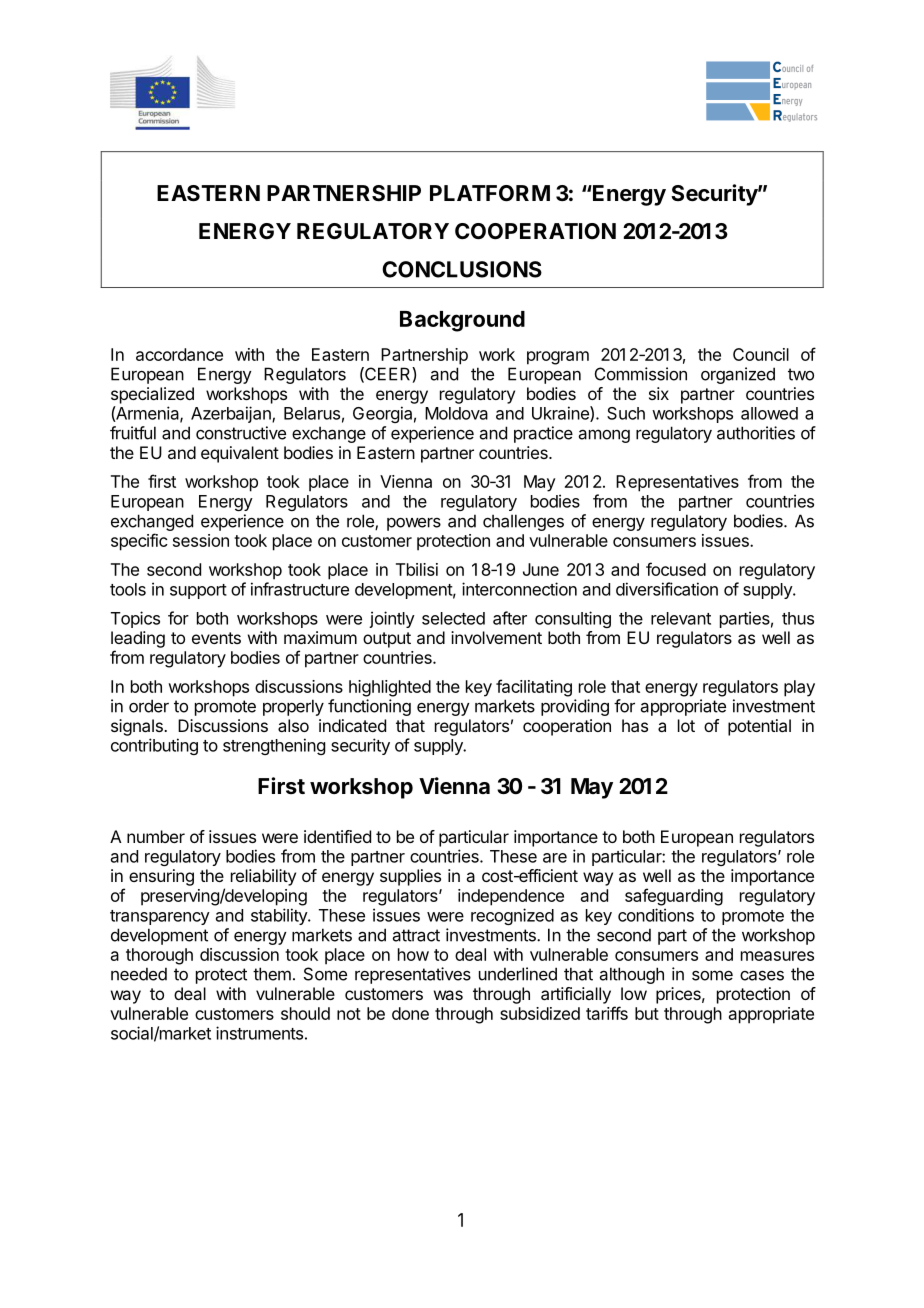 This screenshot has height=1308, width=924. Describe the element at coordinates (681, 618) in the screenshot. I see `relevant` at that location.
